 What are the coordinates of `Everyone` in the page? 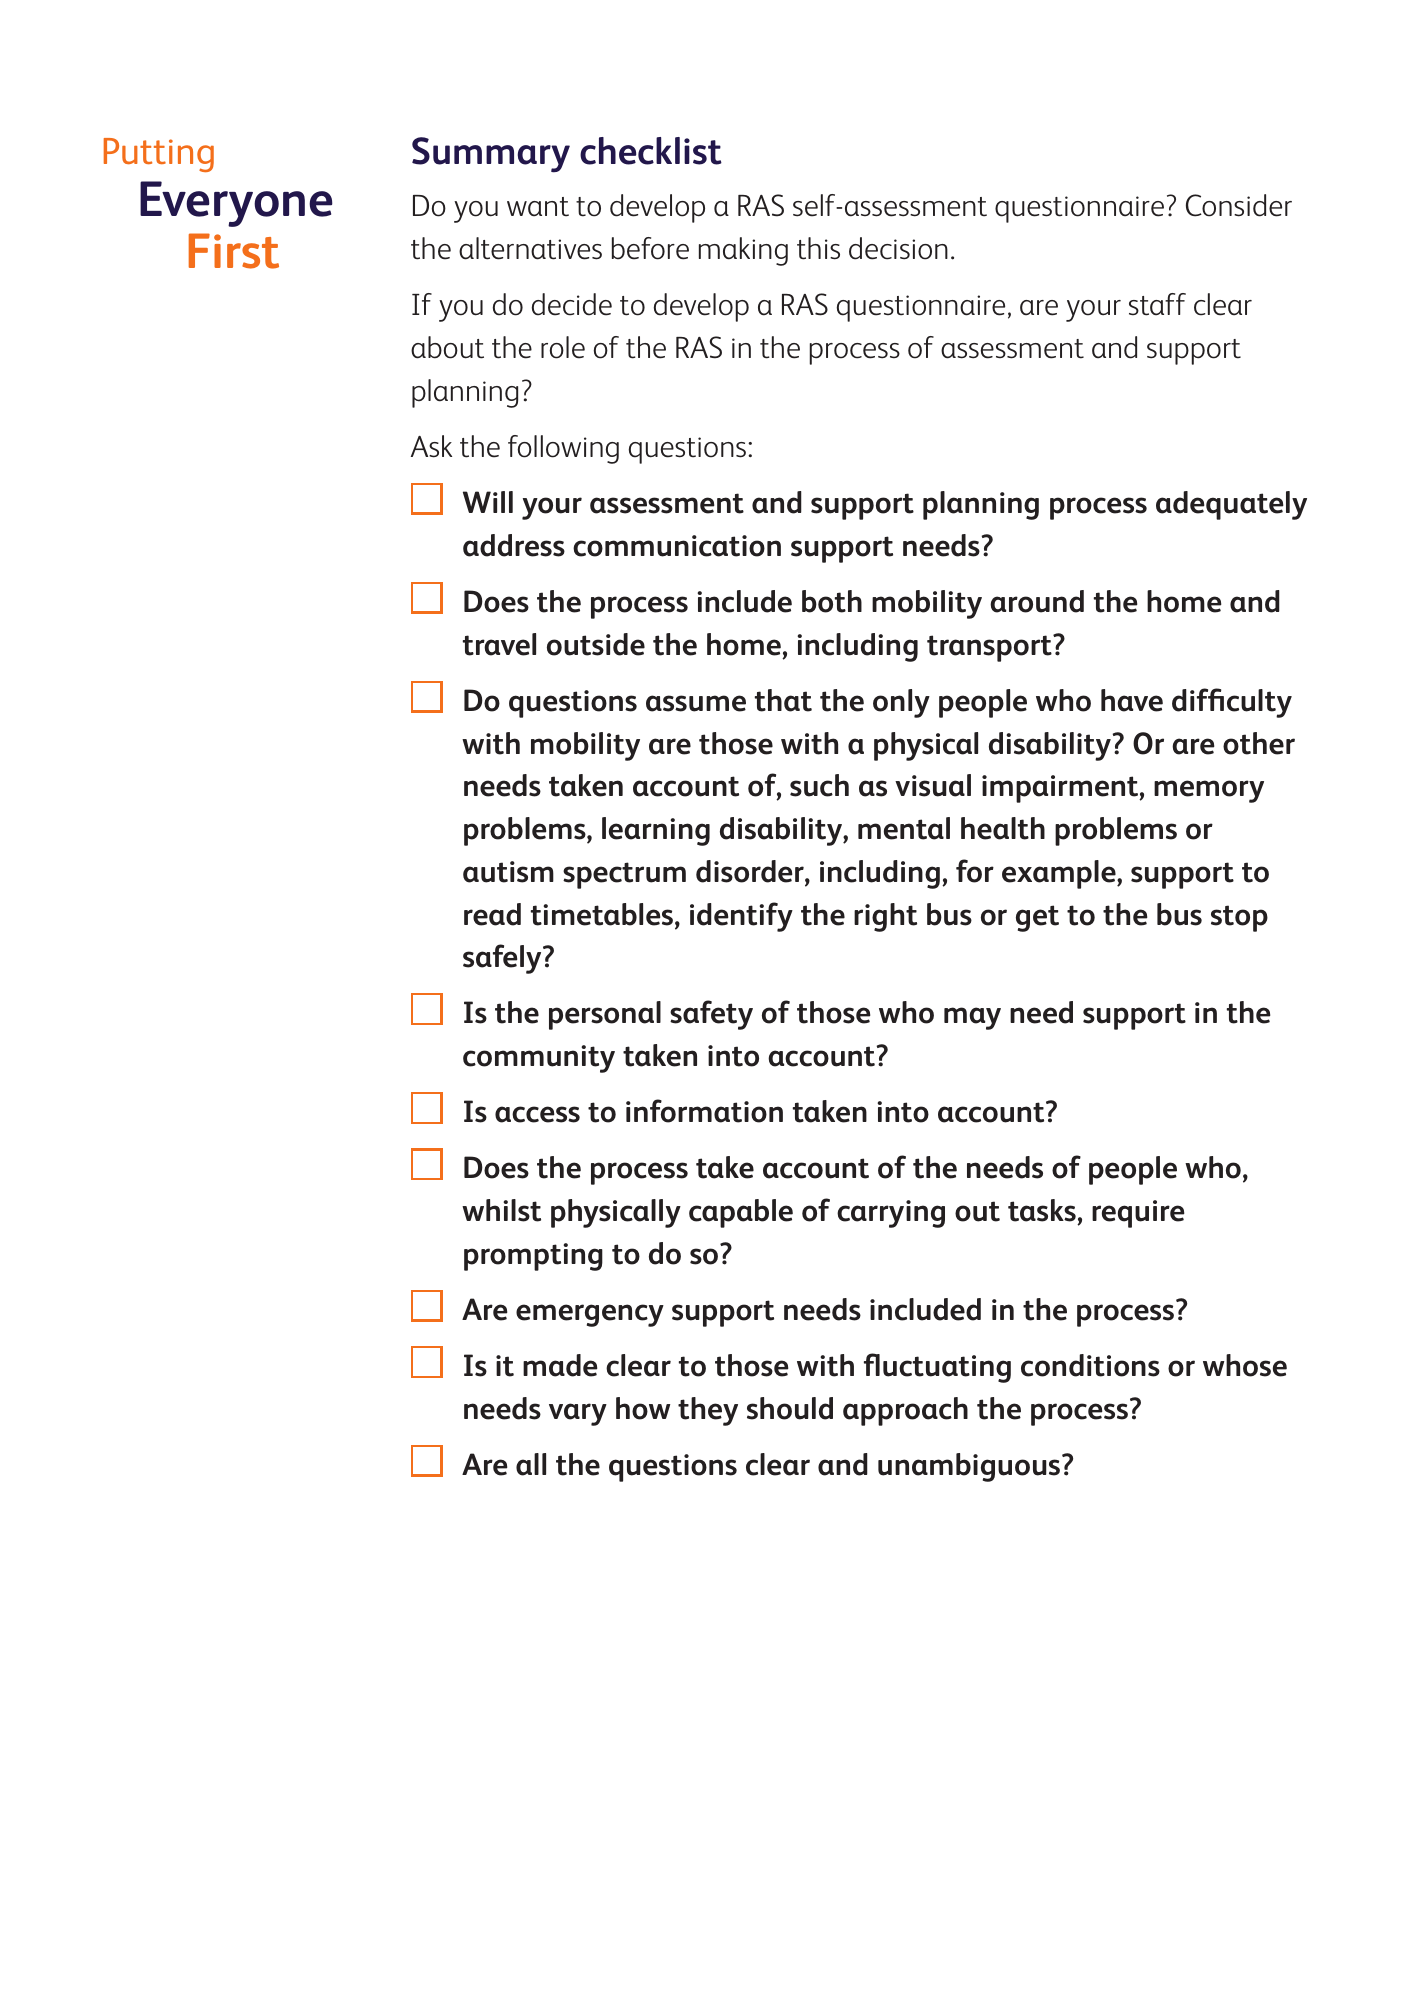 It's located at (236, 204).
